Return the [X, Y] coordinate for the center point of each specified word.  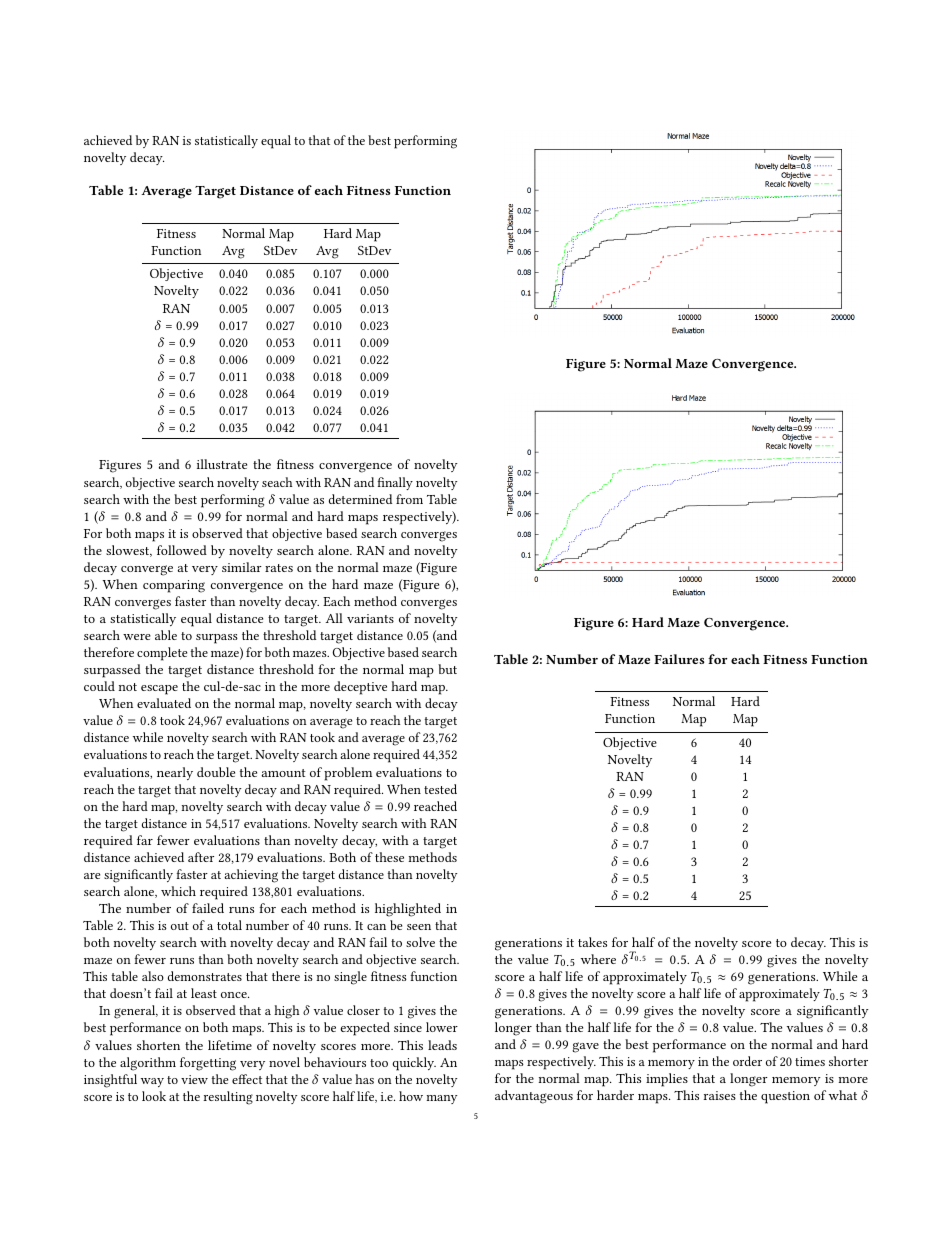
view [194, 1079]
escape [159, 690]
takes [592, 942]
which [178, 891]
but [447, 669]
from [409, 499]
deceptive [360, 688]
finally [395, 483]
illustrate [222, 464]
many [441, 1099]
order [747, 1061]
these [389, 857]
